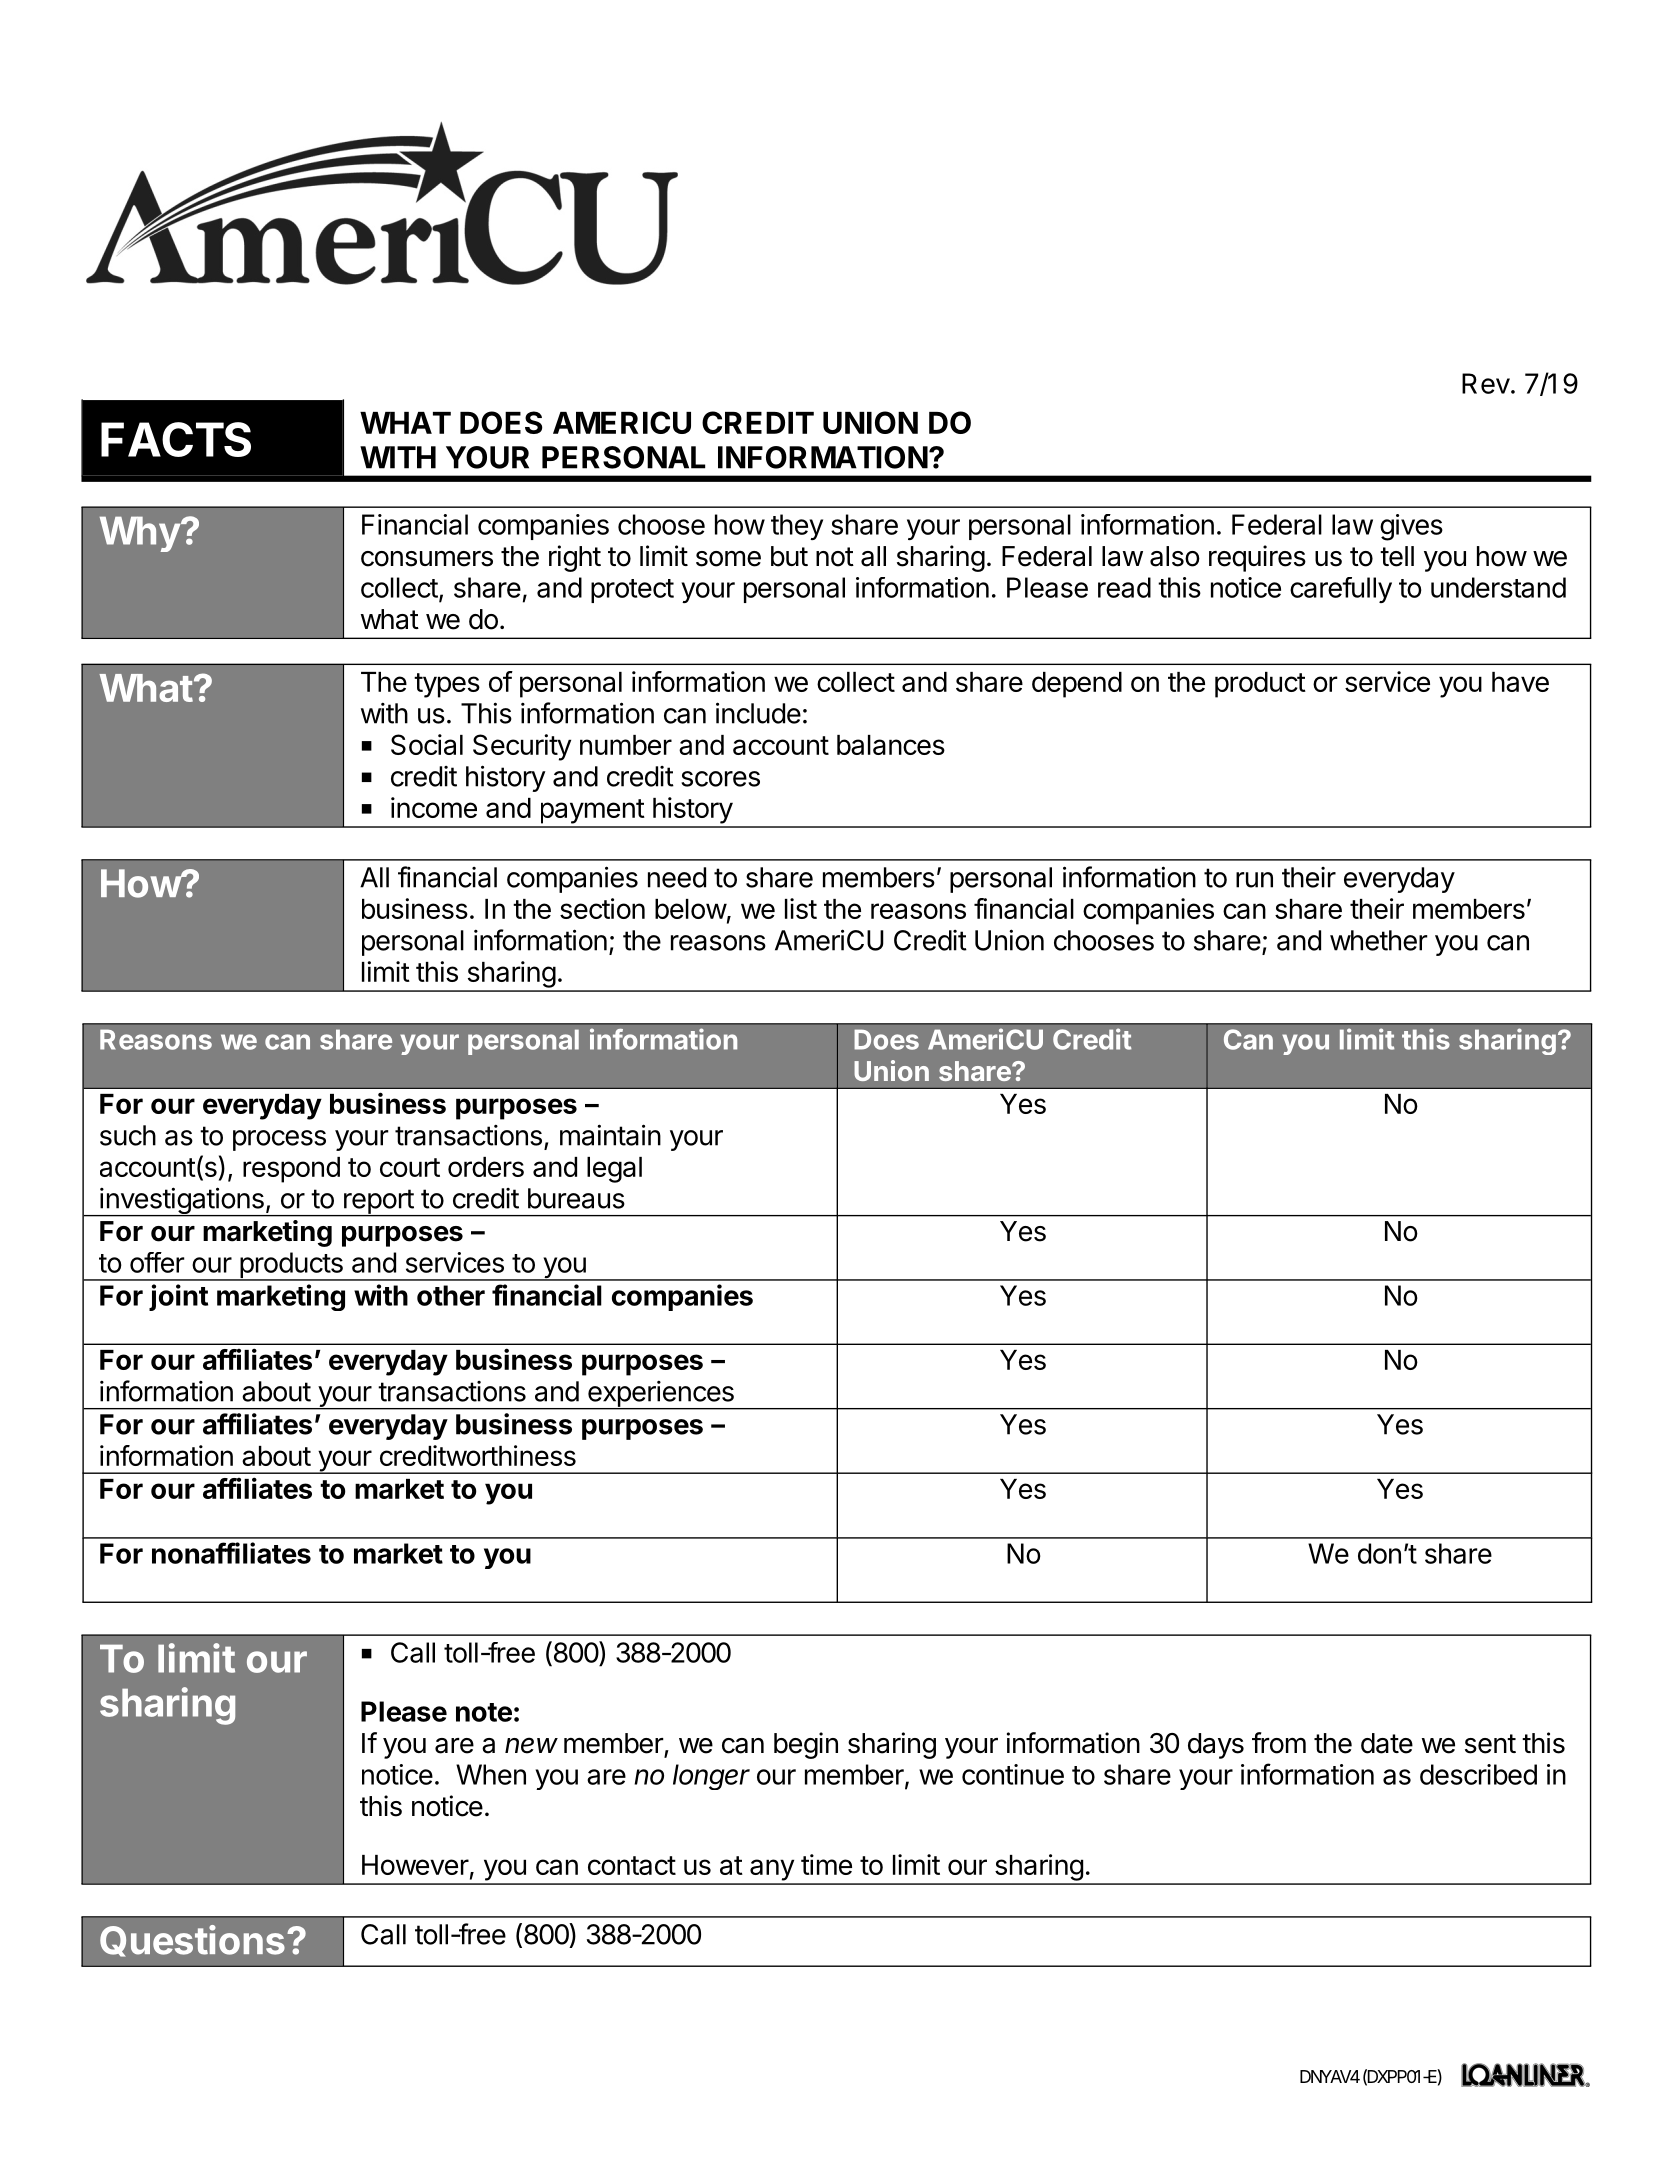 The height and width of the page is (2169, 1676). Describe the element at coordinates (176, 439) in the page. I see `FACTS` at that location.
